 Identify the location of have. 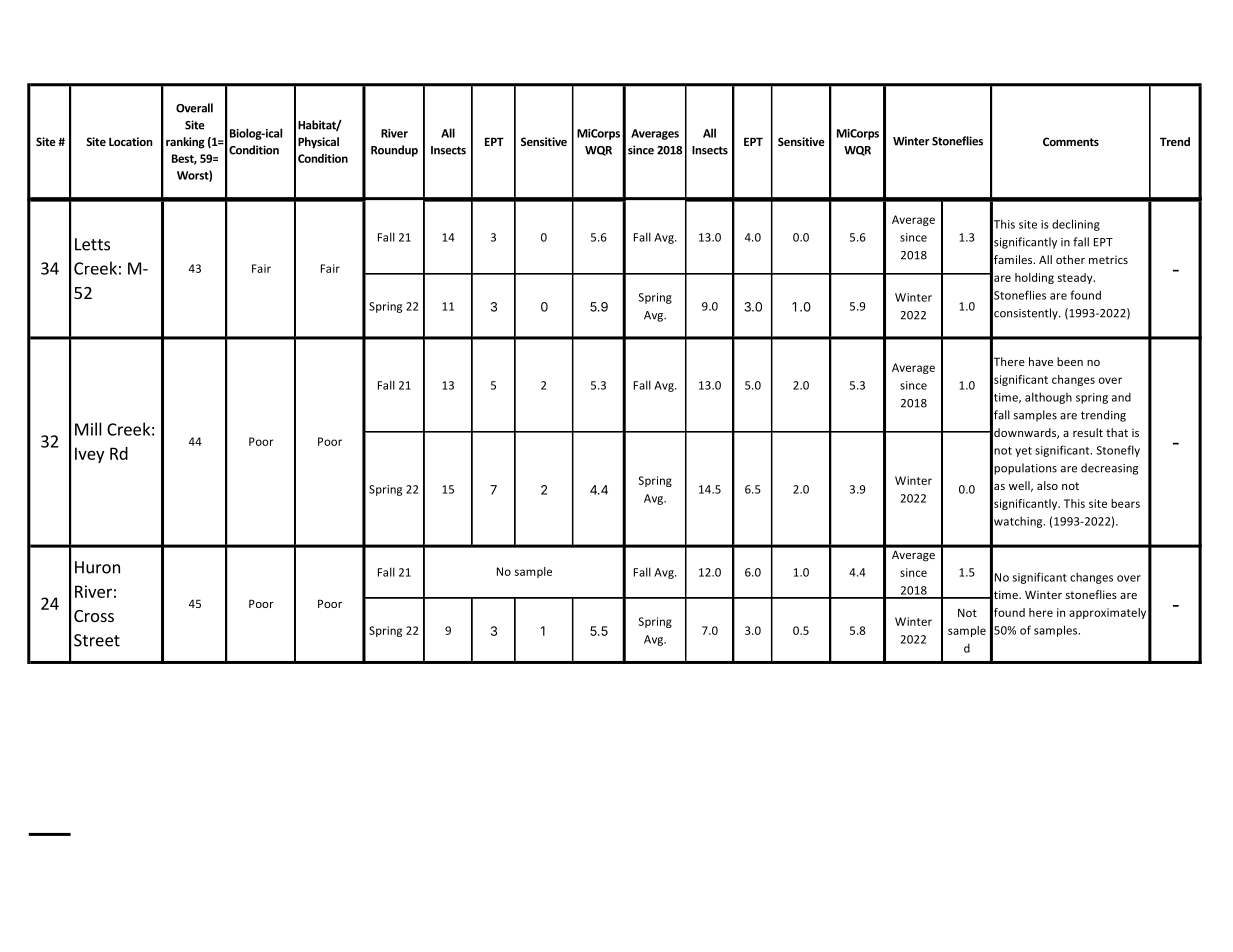
(1041, 361).
